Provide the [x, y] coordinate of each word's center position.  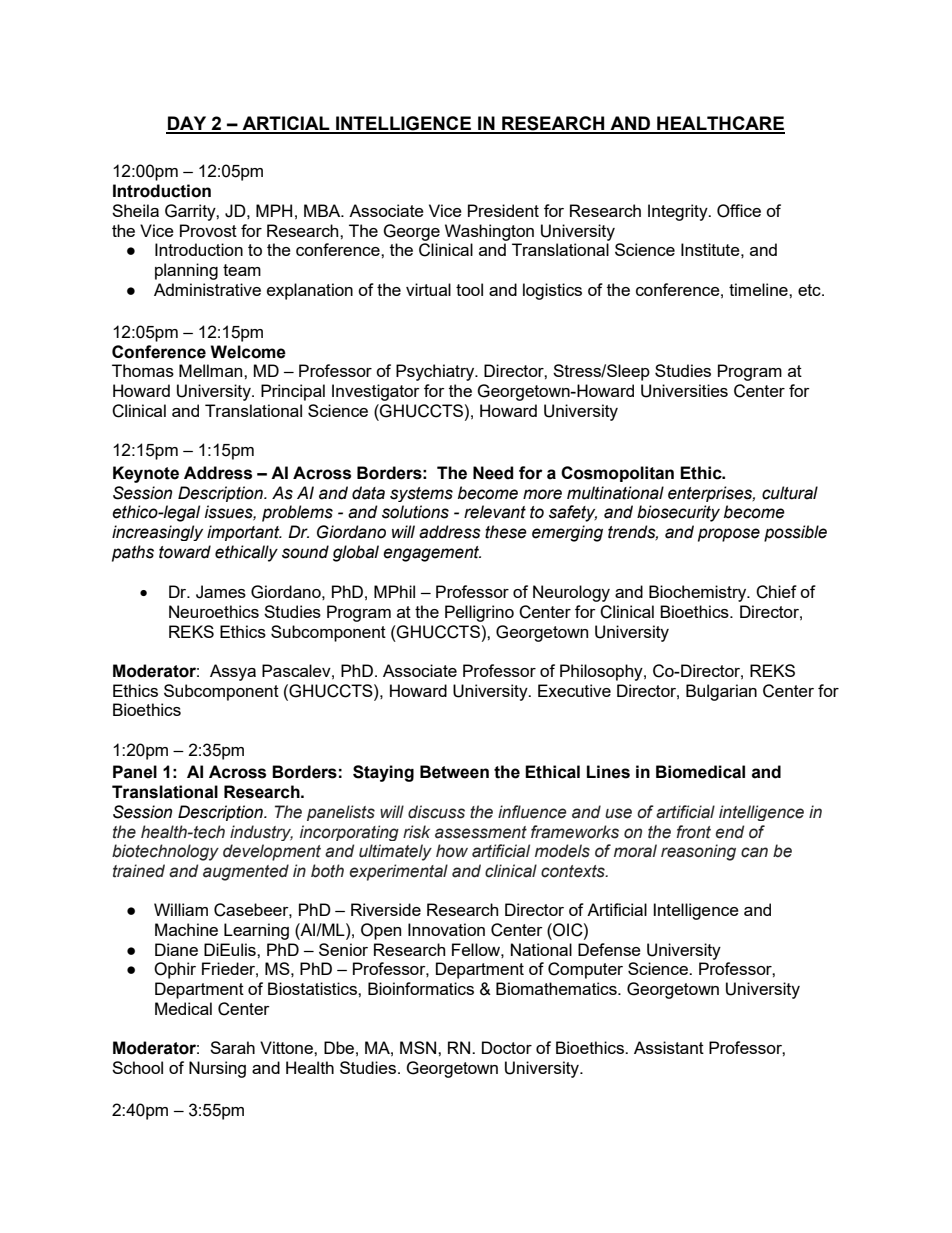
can [754, 852]
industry [261, 833]
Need [493, 473]
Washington [489, 232]
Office [739, 211]
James [221, 592]
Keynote [146, 474]
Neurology [571, 593]
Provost [208, 230]
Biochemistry [699, 593]
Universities [684, 391]
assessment [481, 832]
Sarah [232, 1047]
